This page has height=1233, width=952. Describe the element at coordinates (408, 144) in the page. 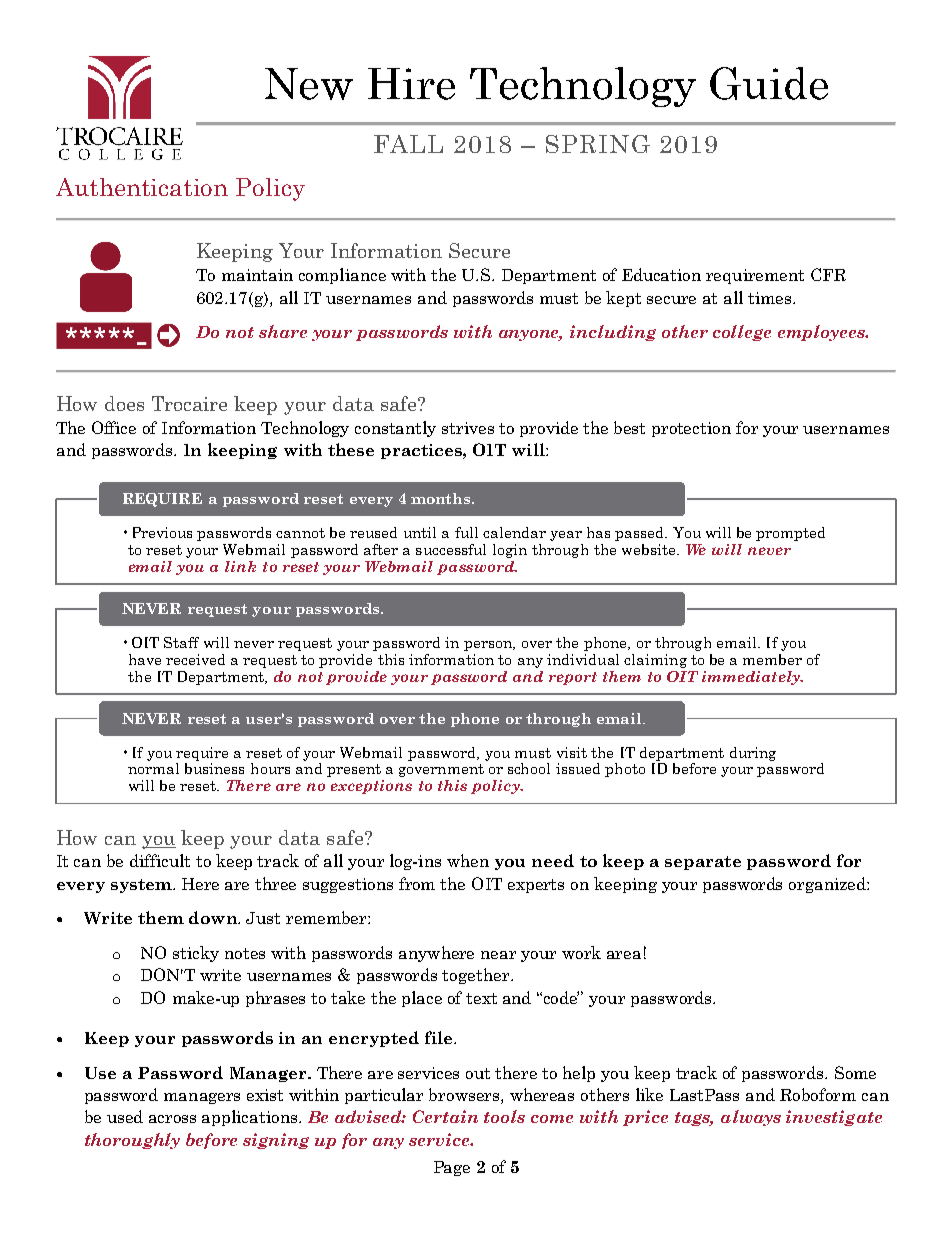

I see `FALL` at that location.
